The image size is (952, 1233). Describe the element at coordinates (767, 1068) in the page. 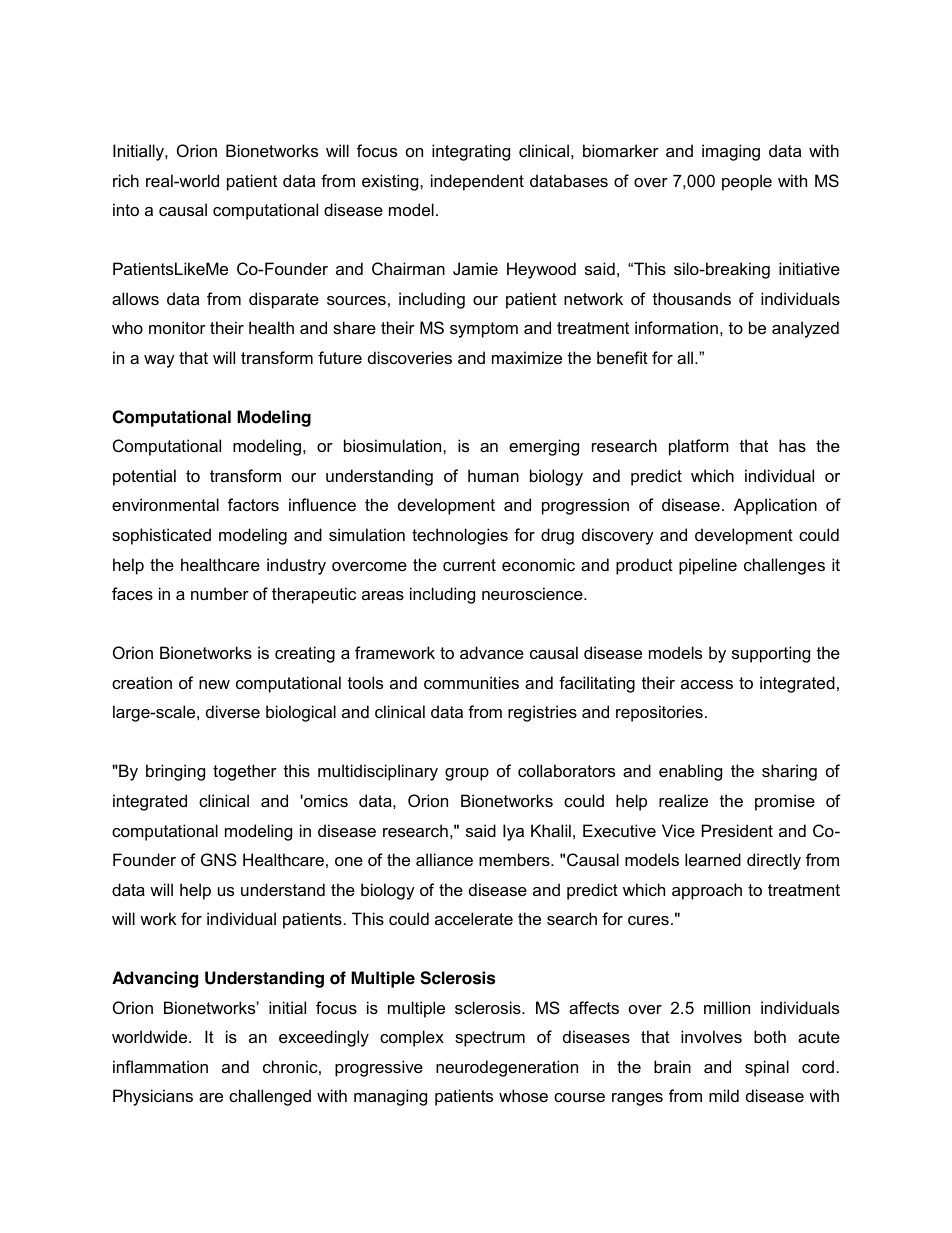

I see `spinal` at that location.
